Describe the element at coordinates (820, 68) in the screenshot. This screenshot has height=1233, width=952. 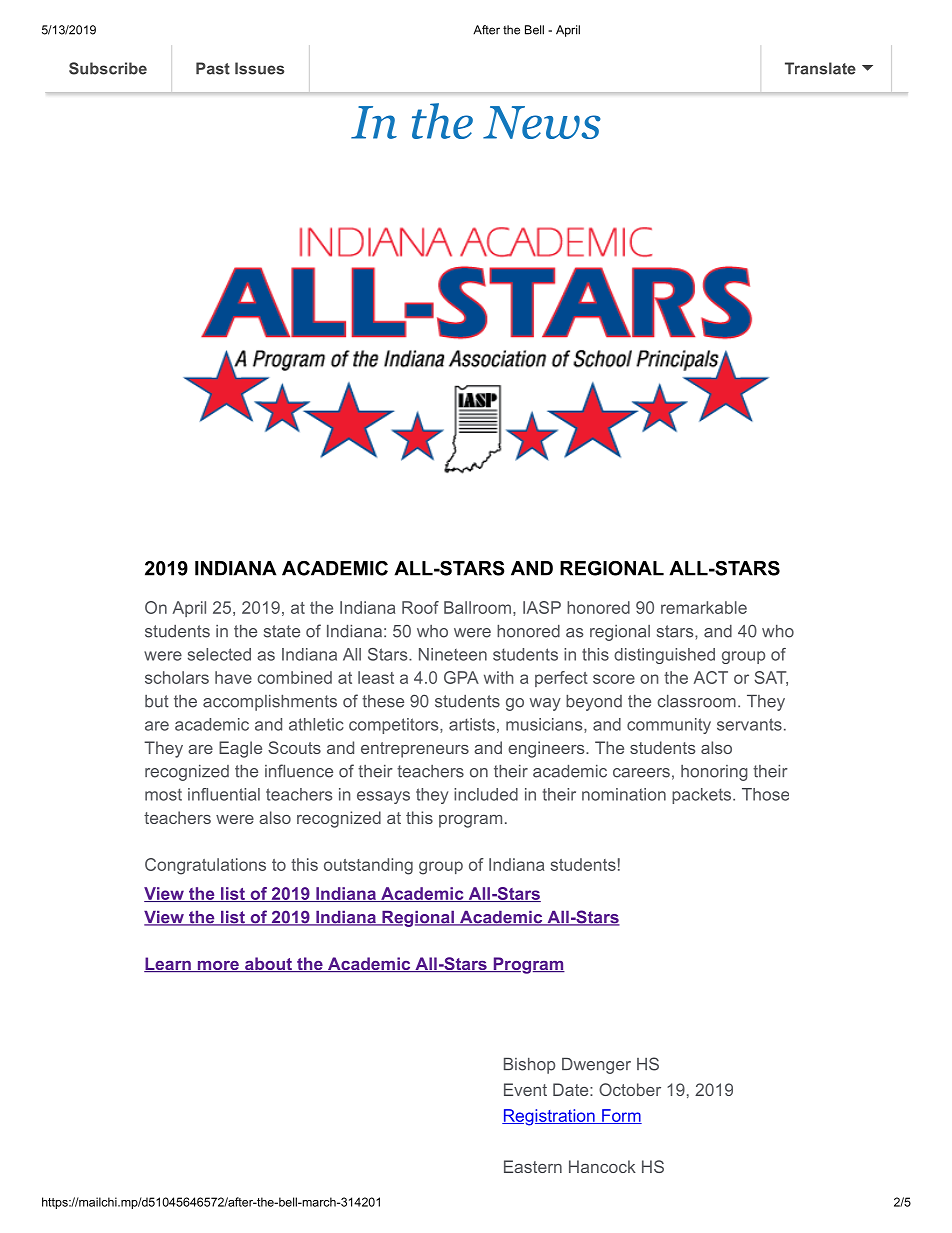
I see `Translate` at that location.
